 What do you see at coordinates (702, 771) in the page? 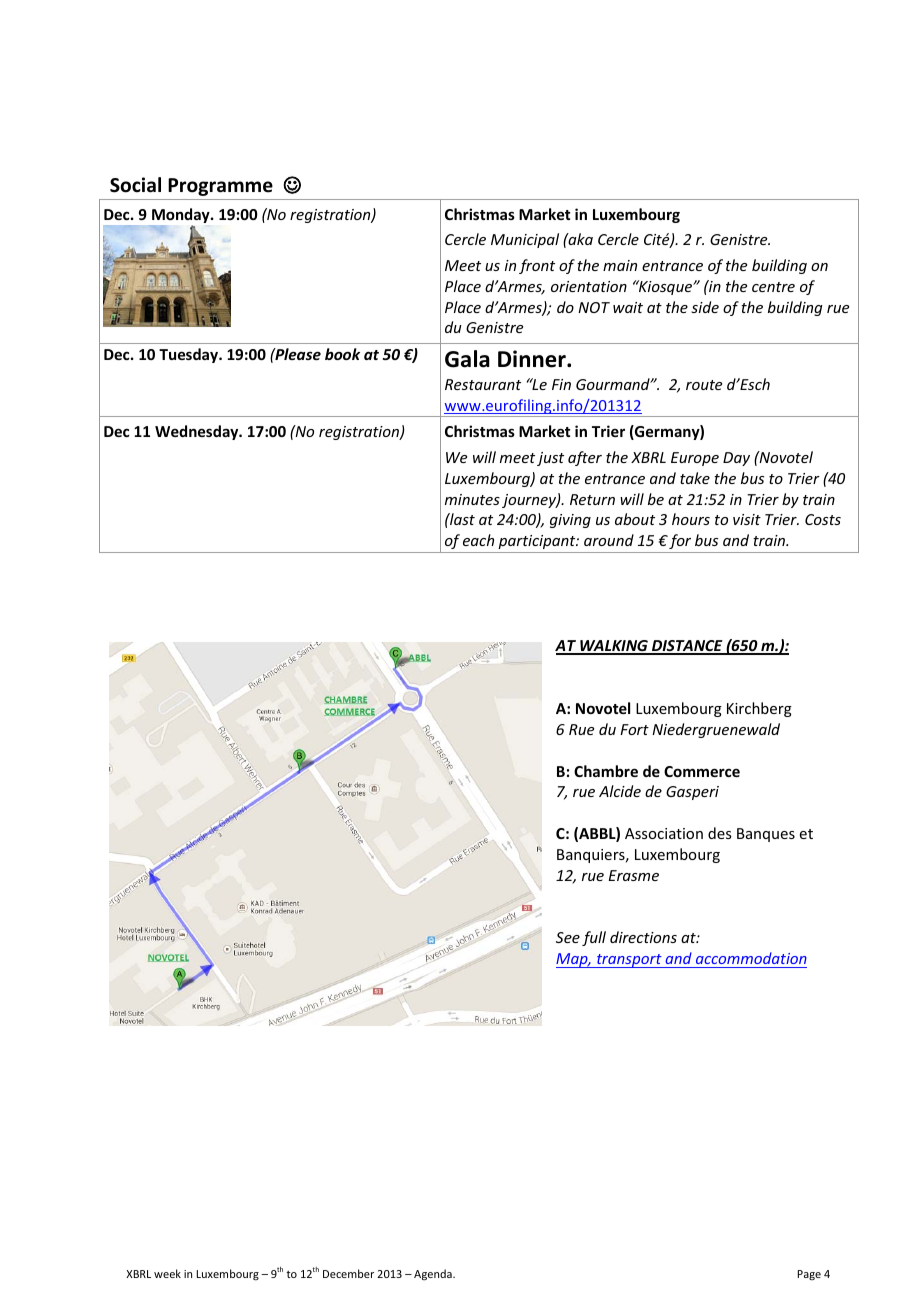
I see `Commerce` at bounding box center [702, 771].
